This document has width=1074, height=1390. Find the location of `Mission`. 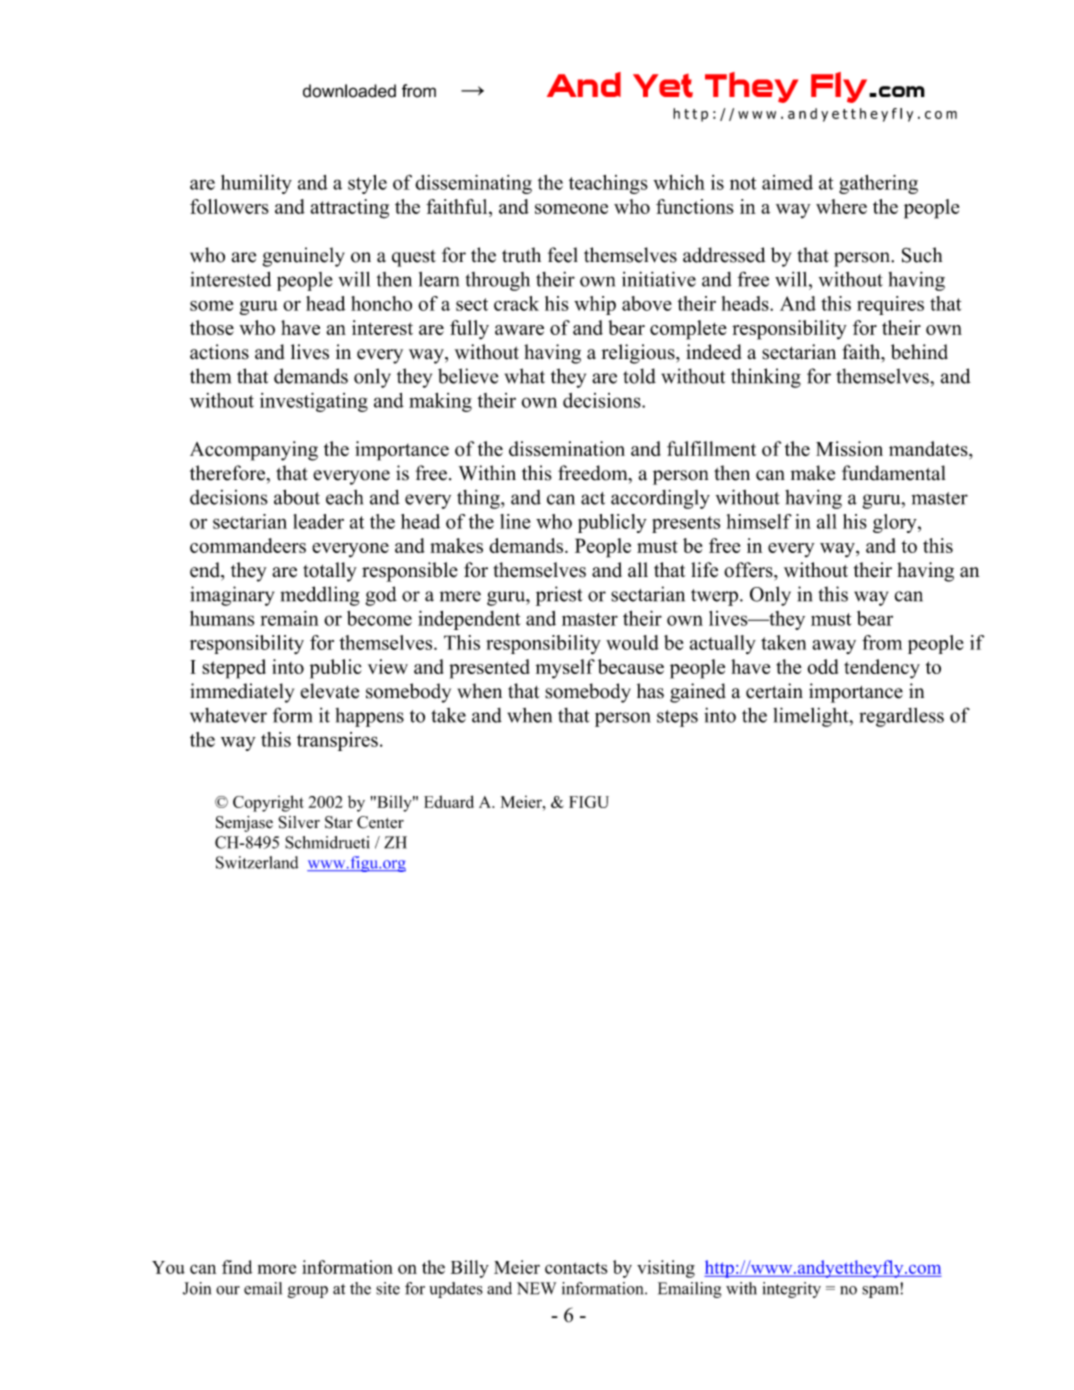

Mission is located at coordinates (849, 449).
